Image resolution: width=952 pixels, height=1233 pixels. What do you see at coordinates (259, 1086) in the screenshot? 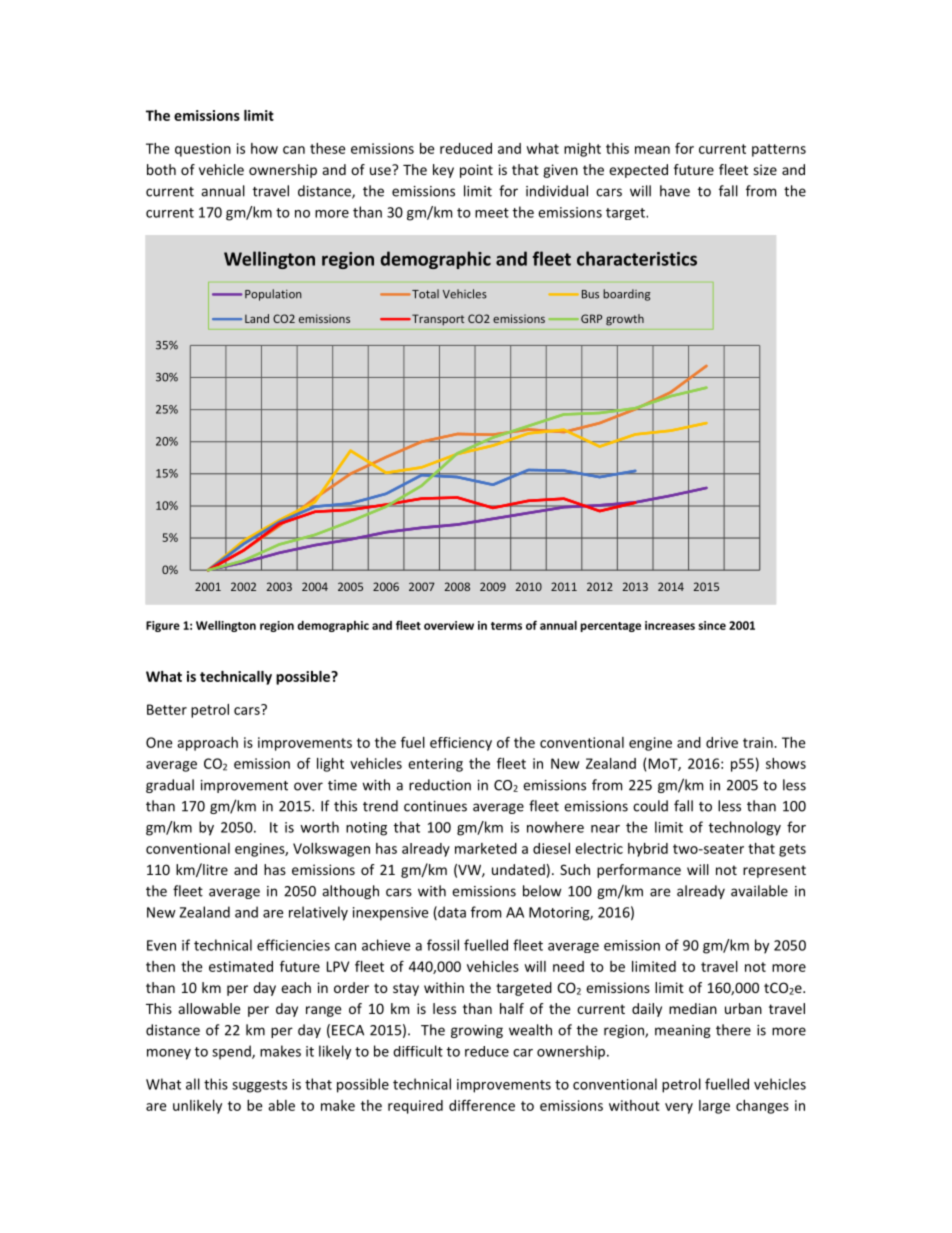
I see `suggests` at bounding box center [259, 1086].
